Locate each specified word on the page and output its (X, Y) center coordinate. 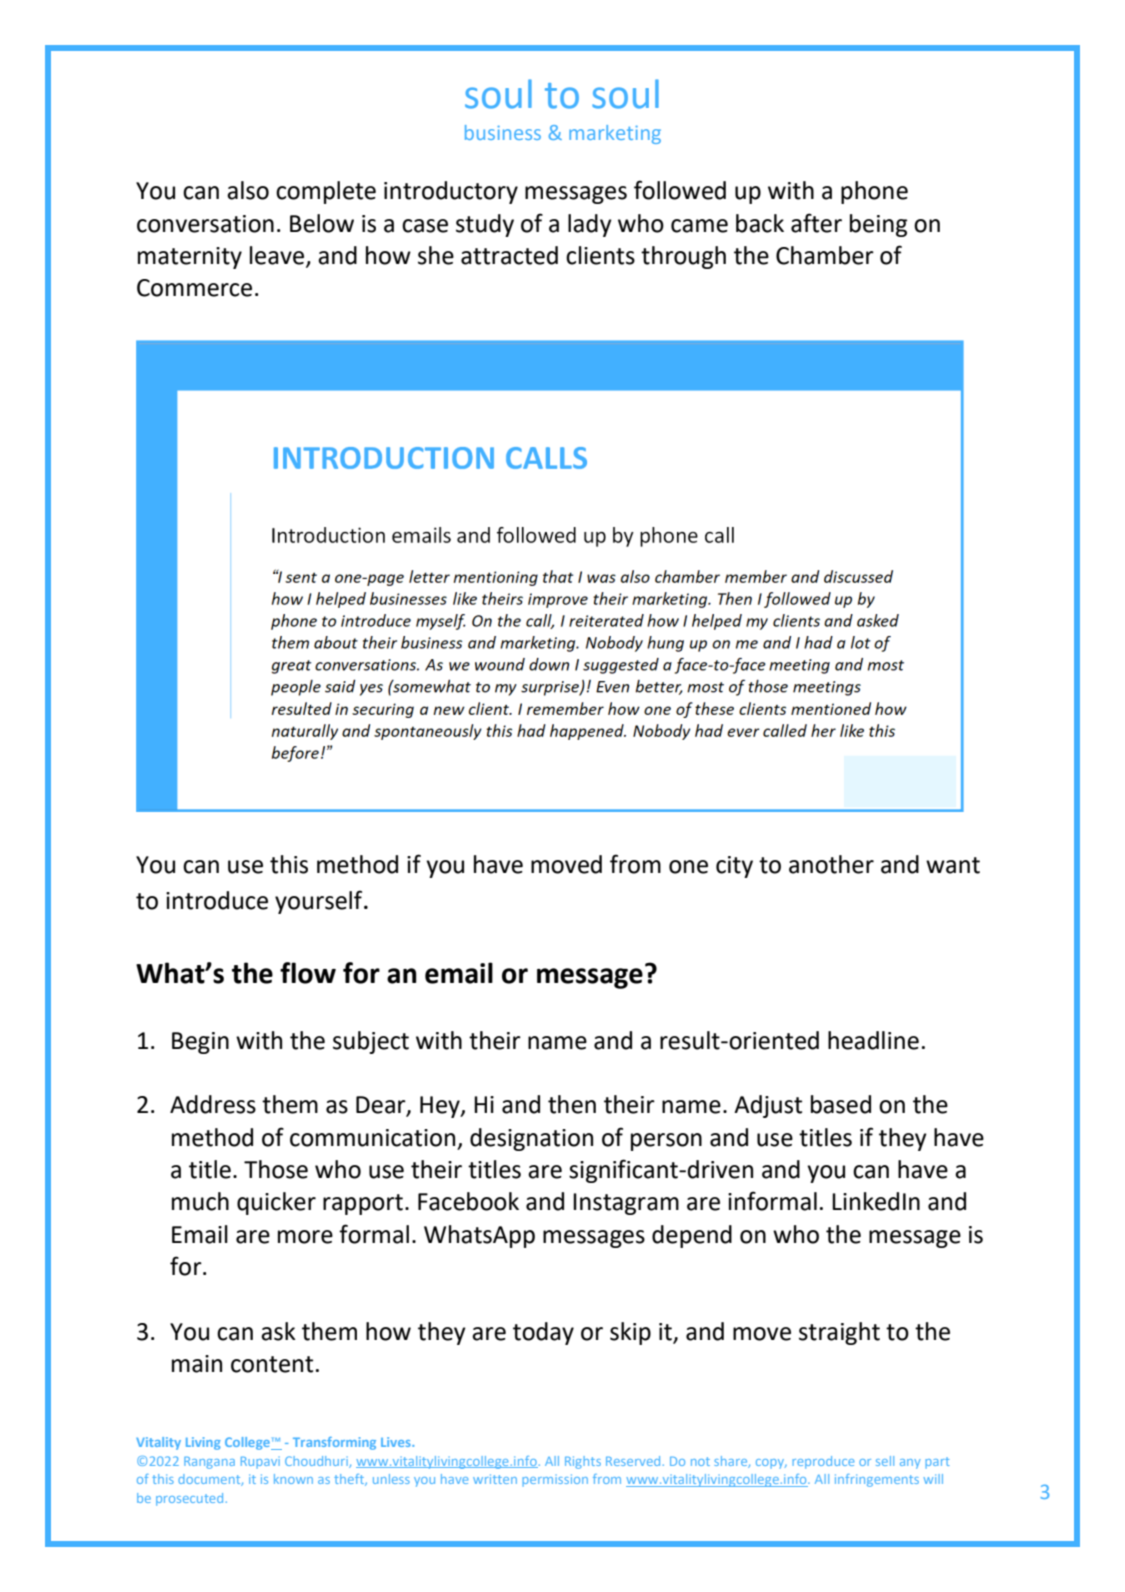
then (572, 1104)
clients (600, 255)
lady (590, 225)
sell (885, 1461)
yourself (320, 902)
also (248, 190)
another (831, 864)
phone (874, 192)
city (734, 867)
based (841, 1104)
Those (276, 1169)
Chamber (825, 255)
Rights (583, 1462)
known (293, 1479)
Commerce (194, 288)
